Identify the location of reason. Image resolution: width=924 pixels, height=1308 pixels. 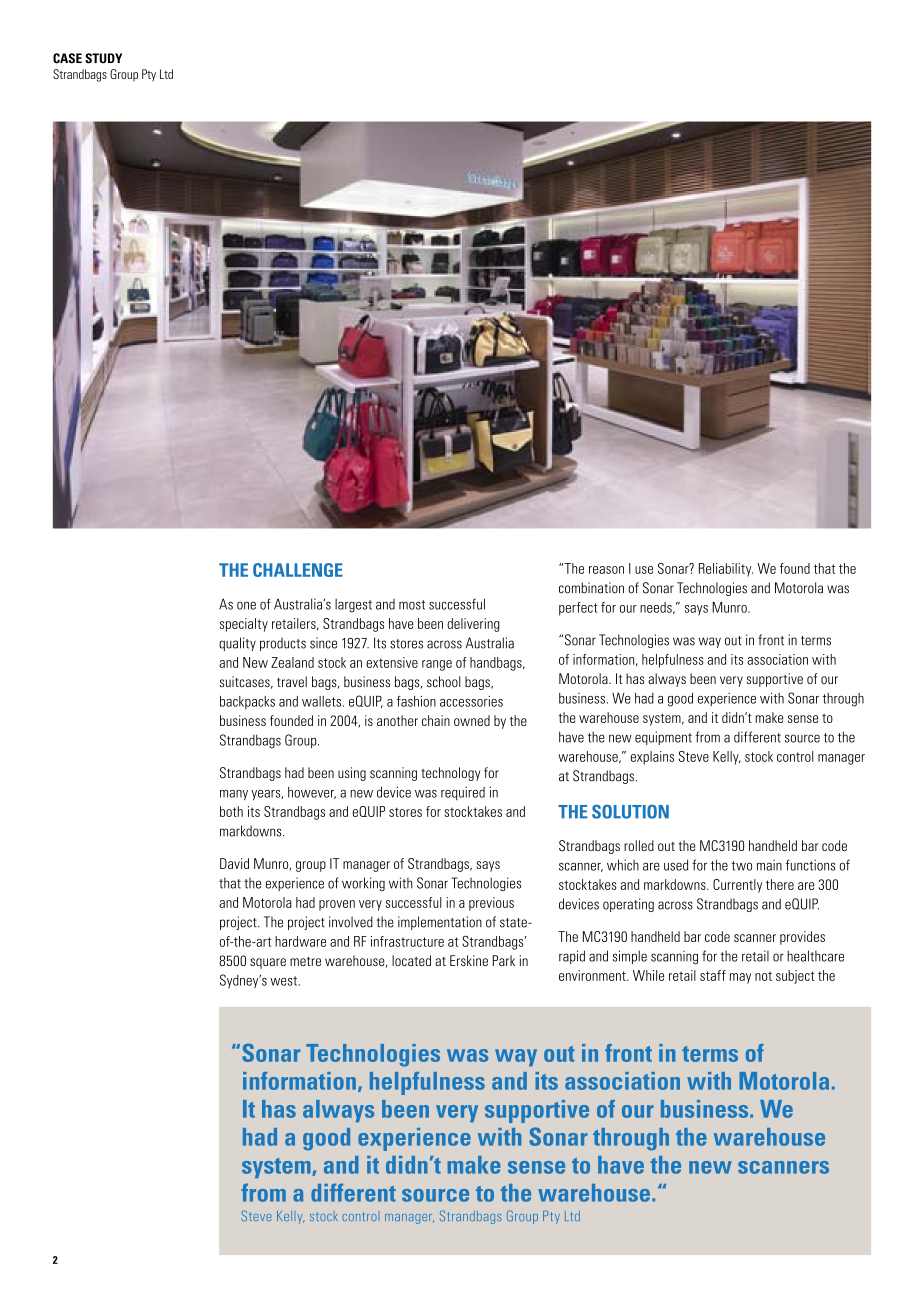
(606, 570).
